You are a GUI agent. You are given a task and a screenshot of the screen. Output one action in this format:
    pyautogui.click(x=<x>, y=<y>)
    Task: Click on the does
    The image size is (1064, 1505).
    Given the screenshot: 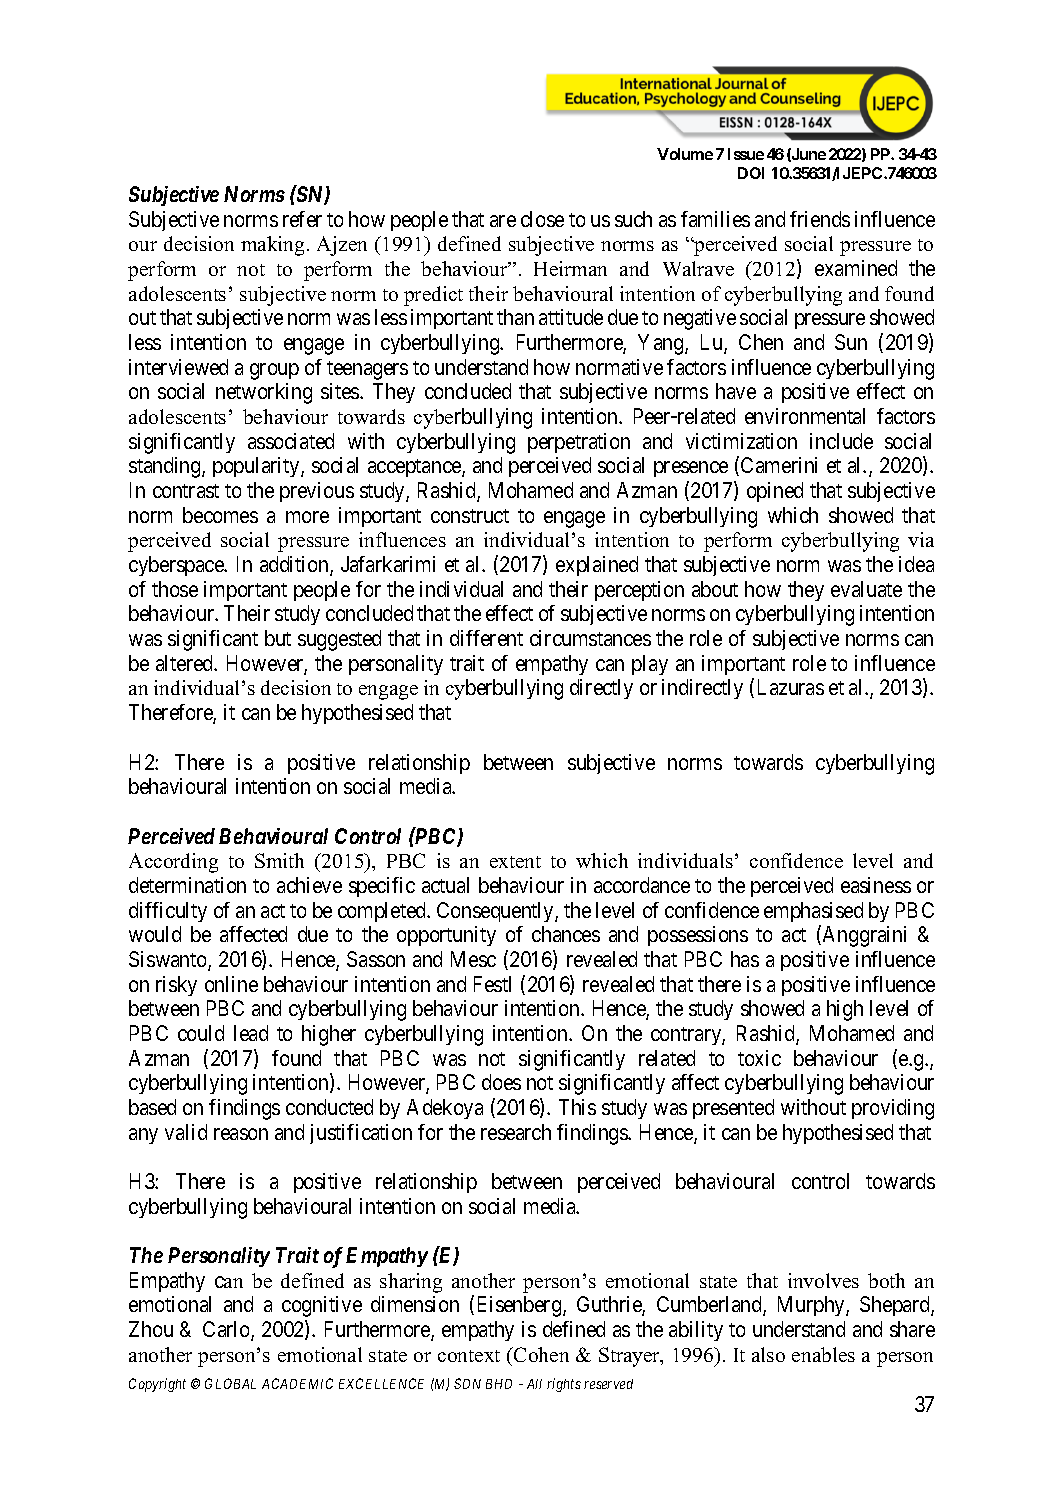 What is the action you would take?
    pyautogui.click(x=501, y=1082)
